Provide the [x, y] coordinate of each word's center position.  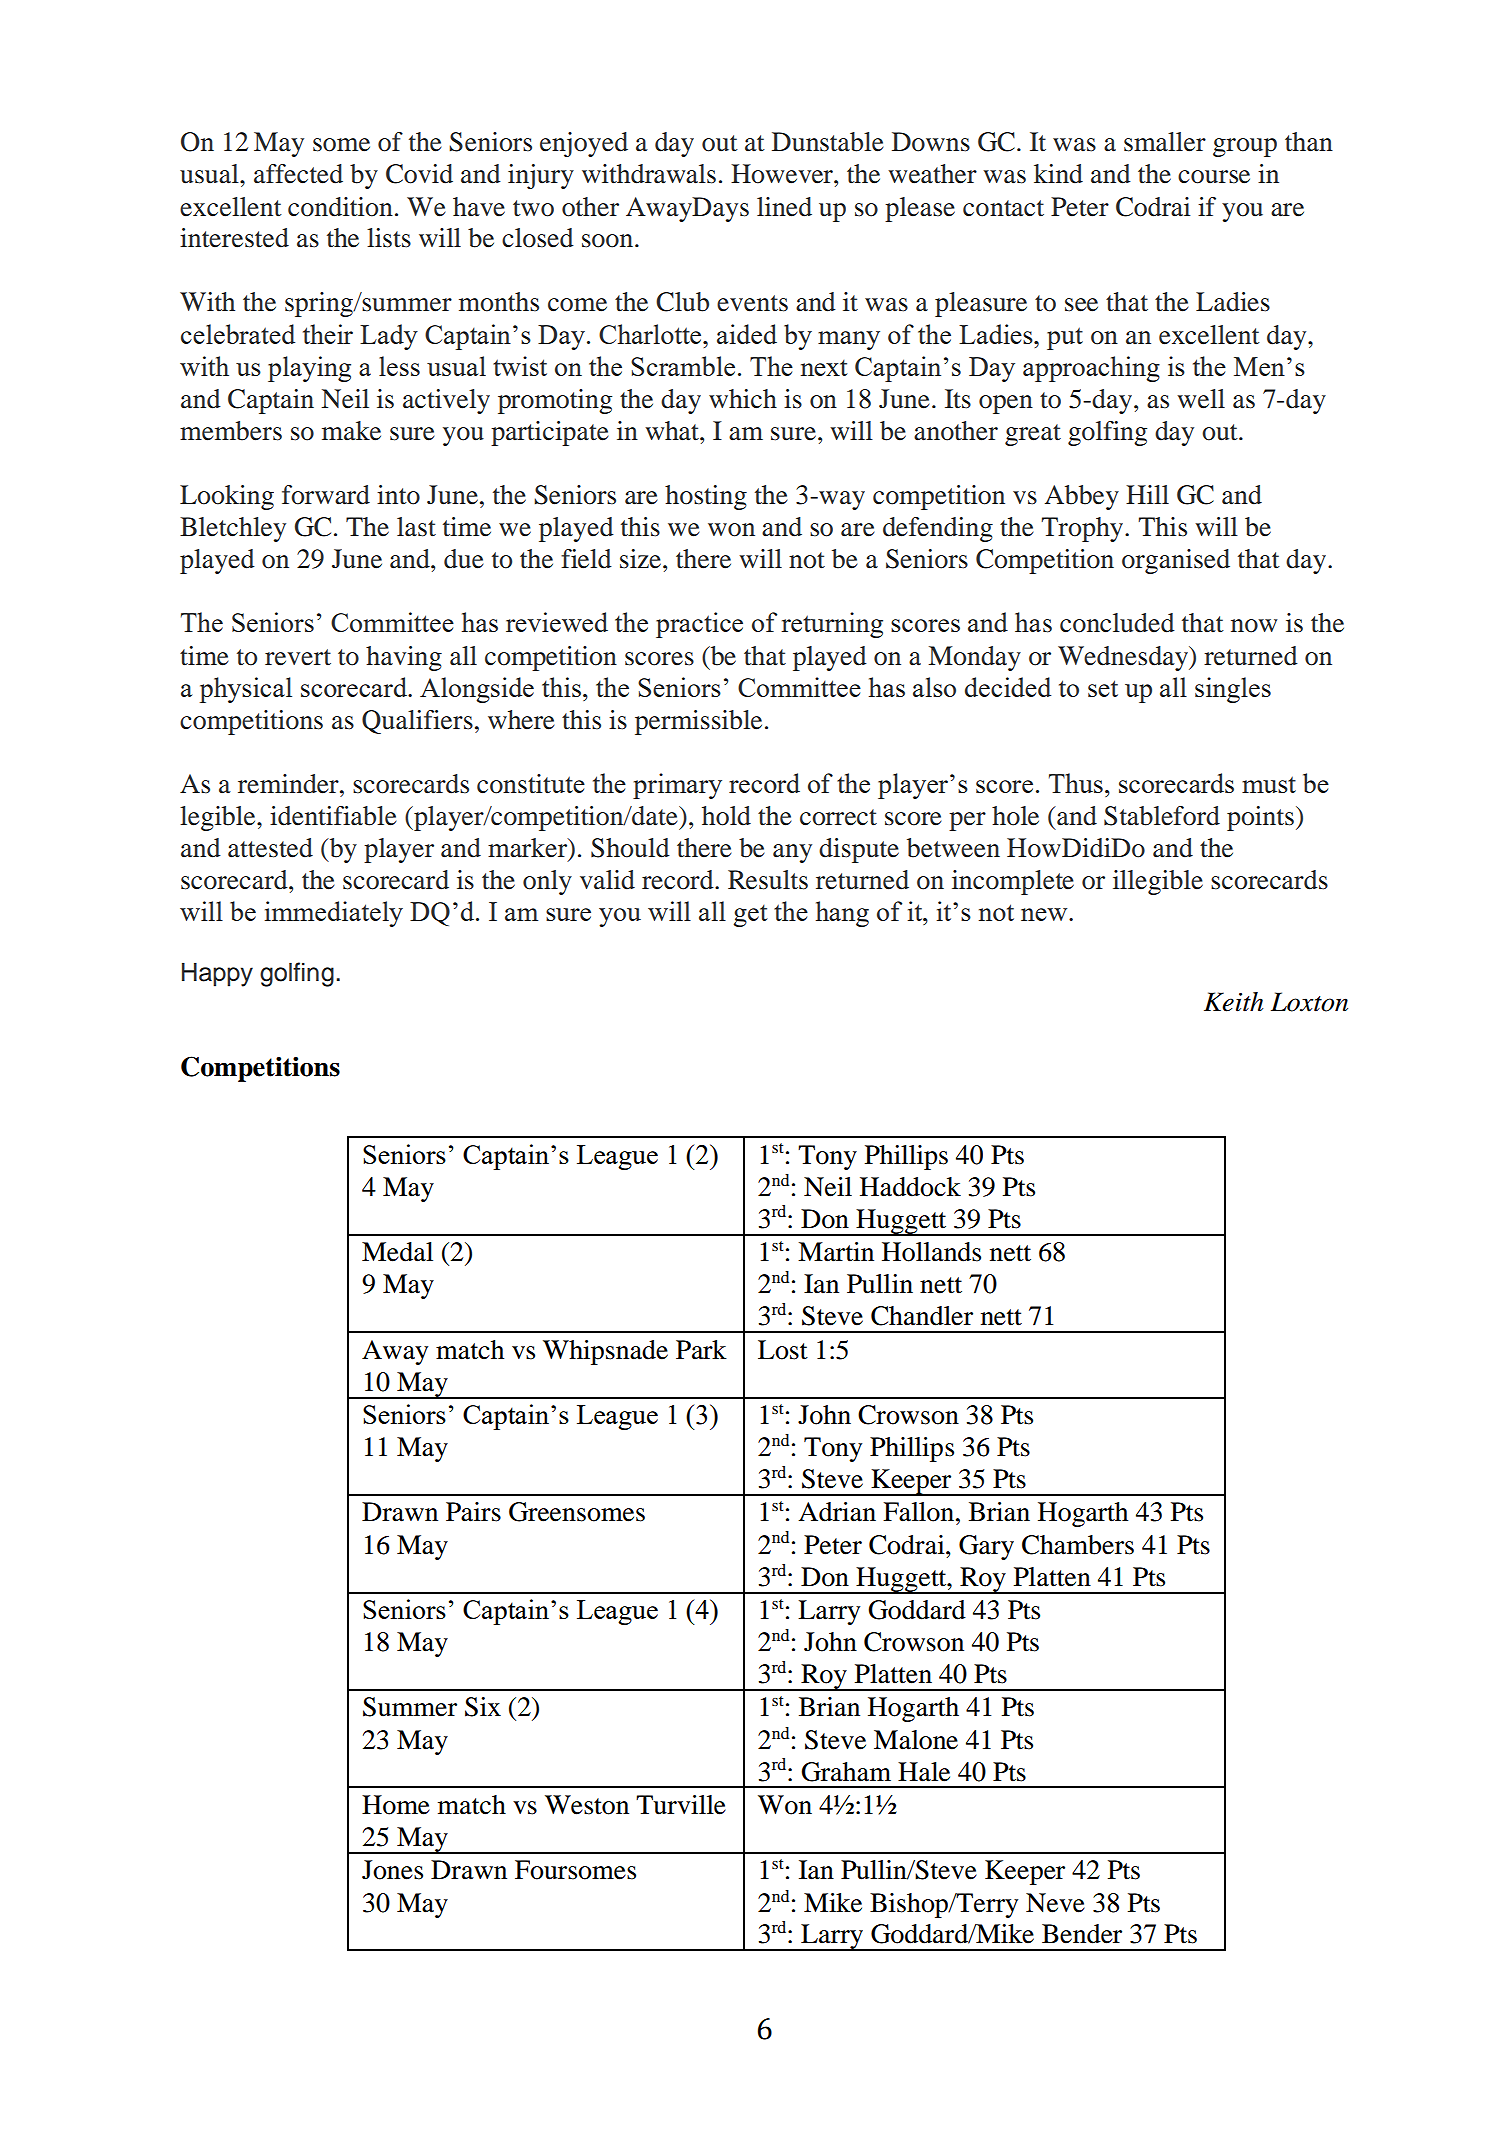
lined [784, 207]
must [1269, 784]
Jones [392, 1870]
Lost [783, 1350]
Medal [397, 1252]
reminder [289, 784]
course [1214, 177]
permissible [698, 722]
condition [340, 207]
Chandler [922, 1316]
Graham [846, 1772]
